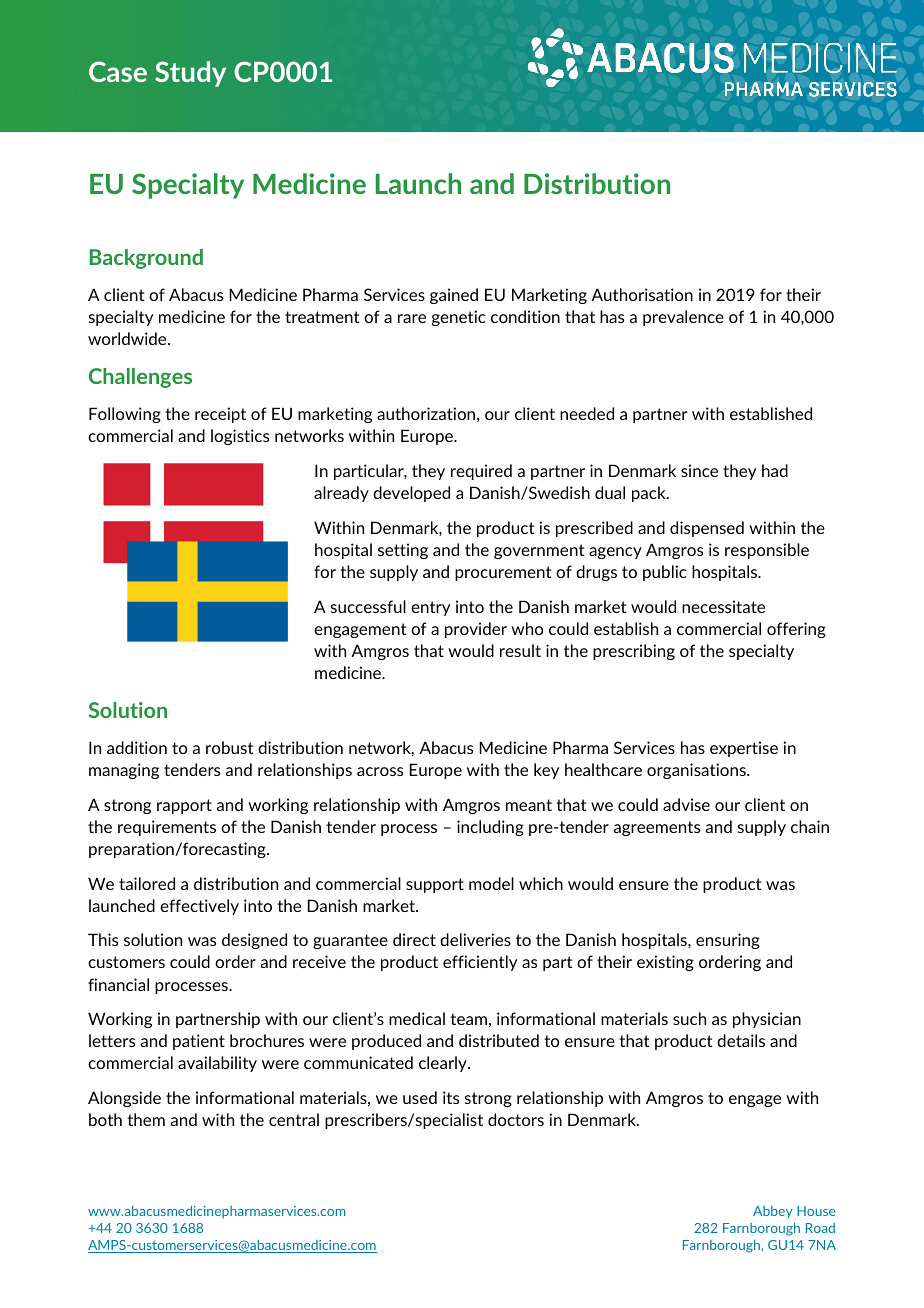  I want to click on Study, so click(190, 74).
